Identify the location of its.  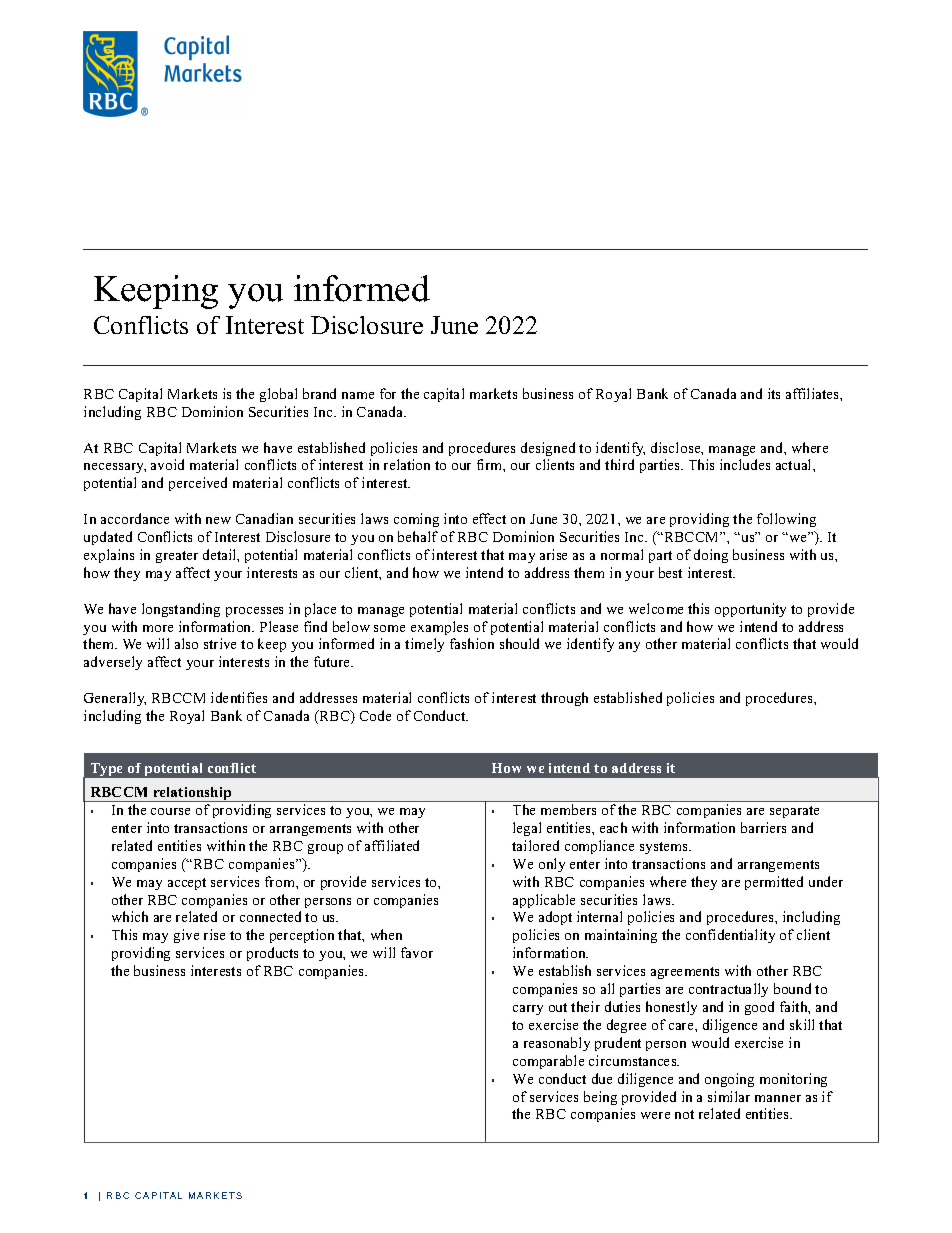
(774, 393).
